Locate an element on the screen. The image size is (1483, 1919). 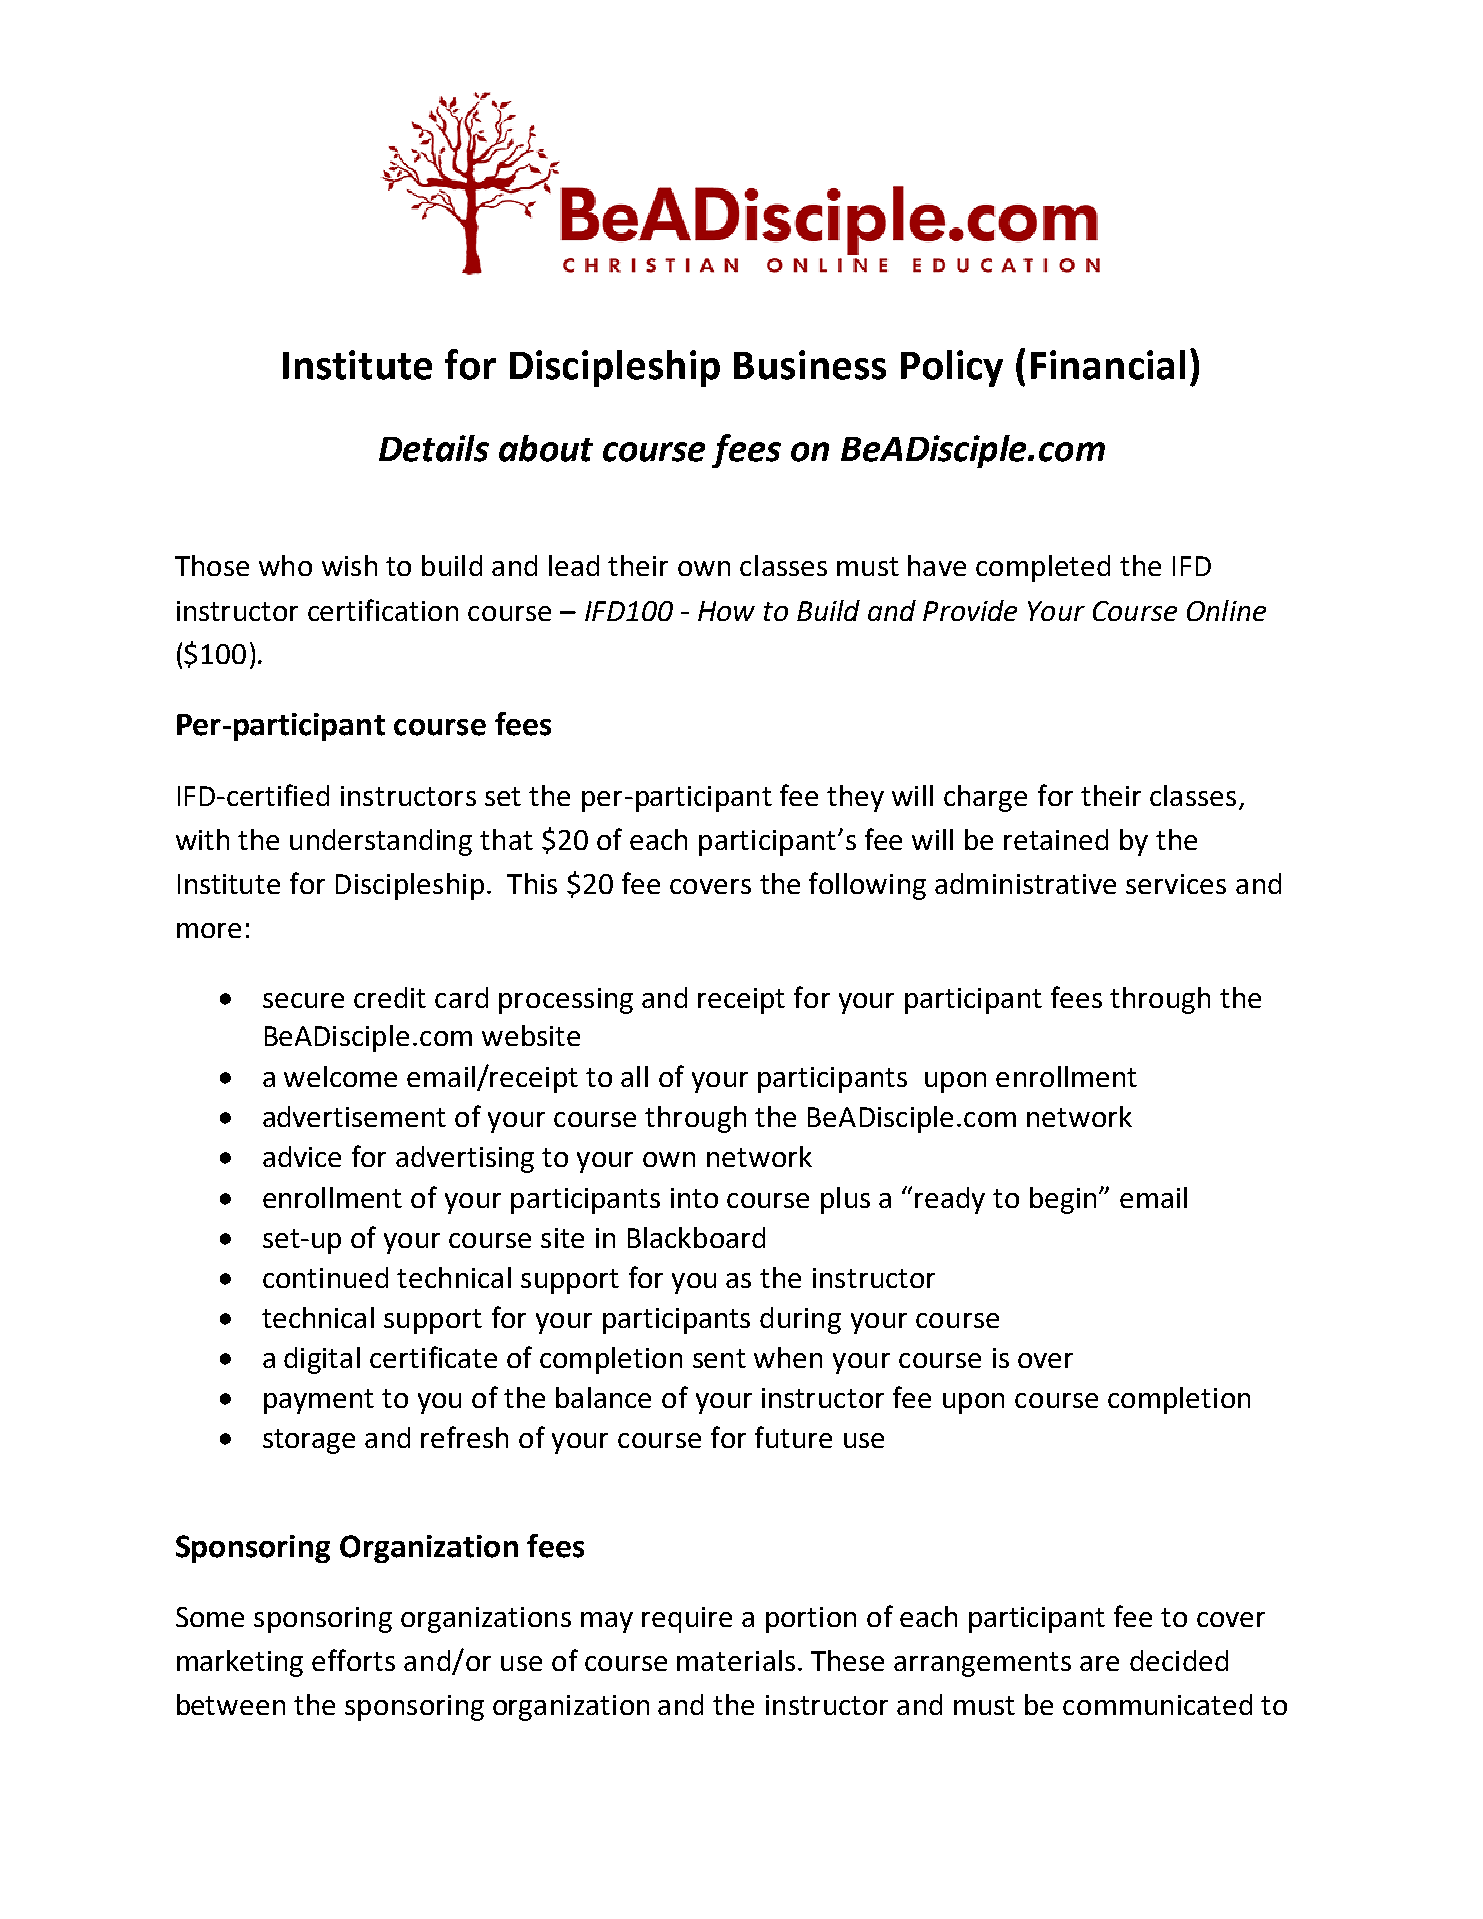
all is located at coordinates (634, 1076).
